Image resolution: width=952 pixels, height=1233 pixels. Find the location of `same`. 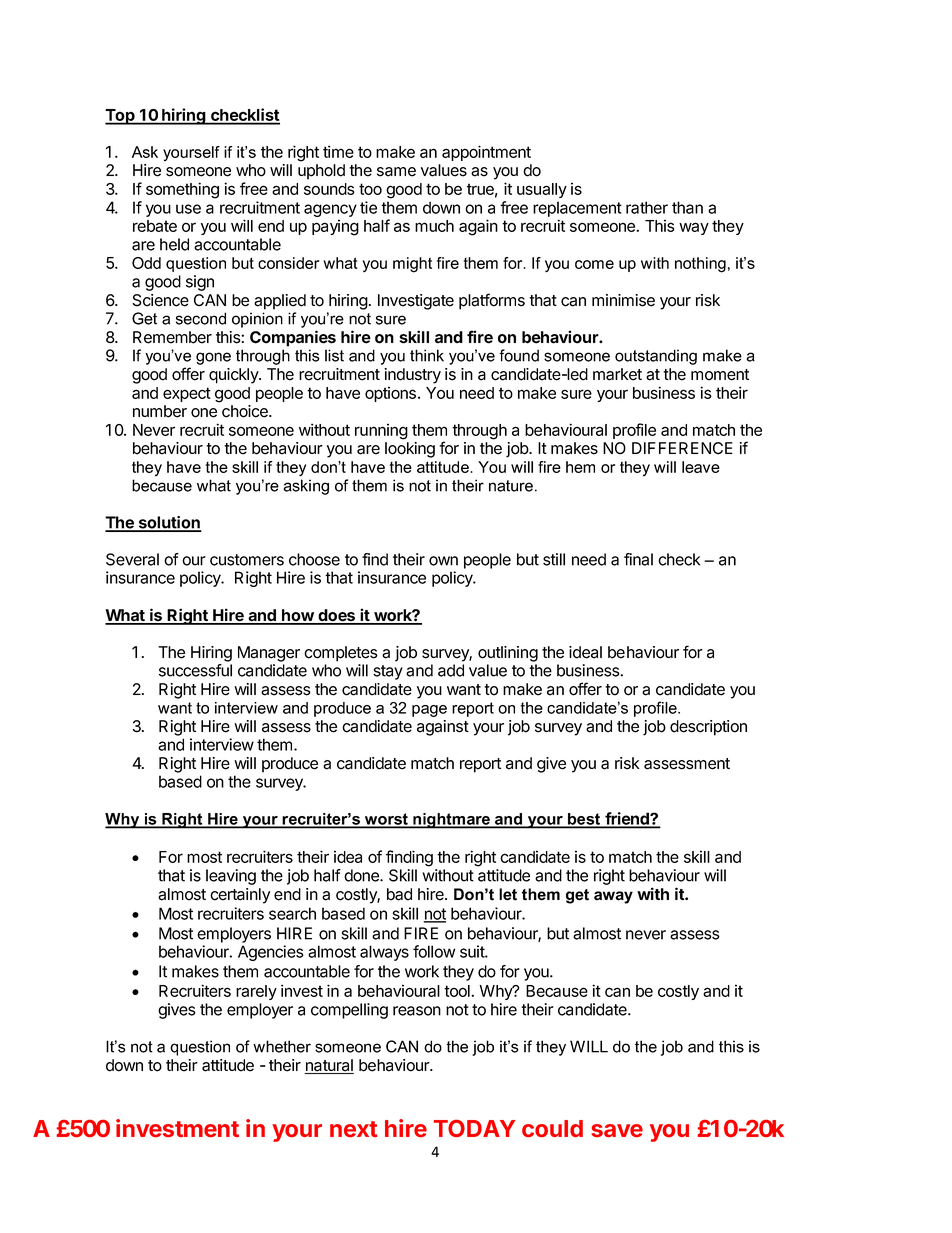

same is located at coordinates (396, 172).
